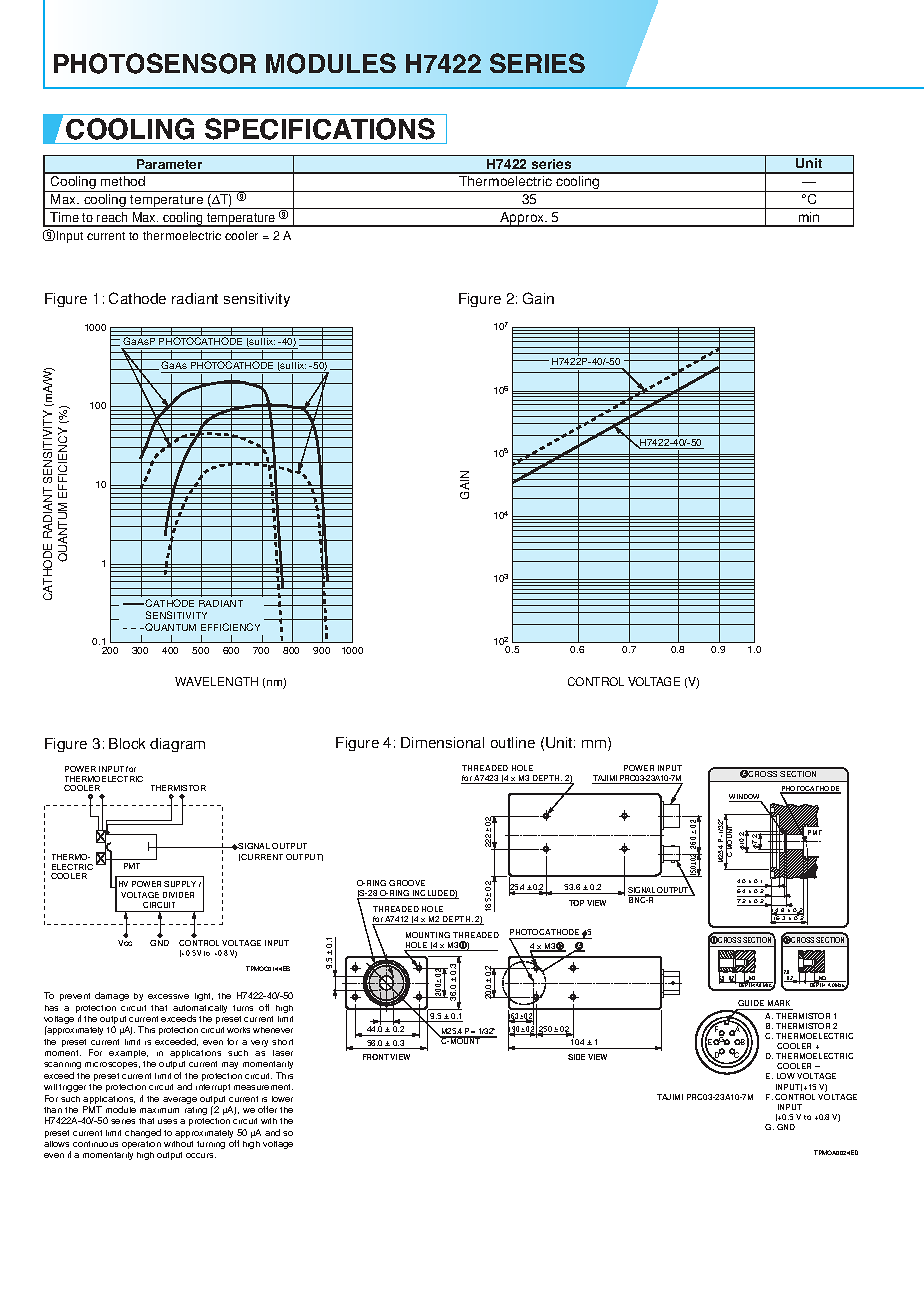  What do you see at coordinates (513, 742) in the screenshot?
I see `outline` at bounding box center [513, 742].
